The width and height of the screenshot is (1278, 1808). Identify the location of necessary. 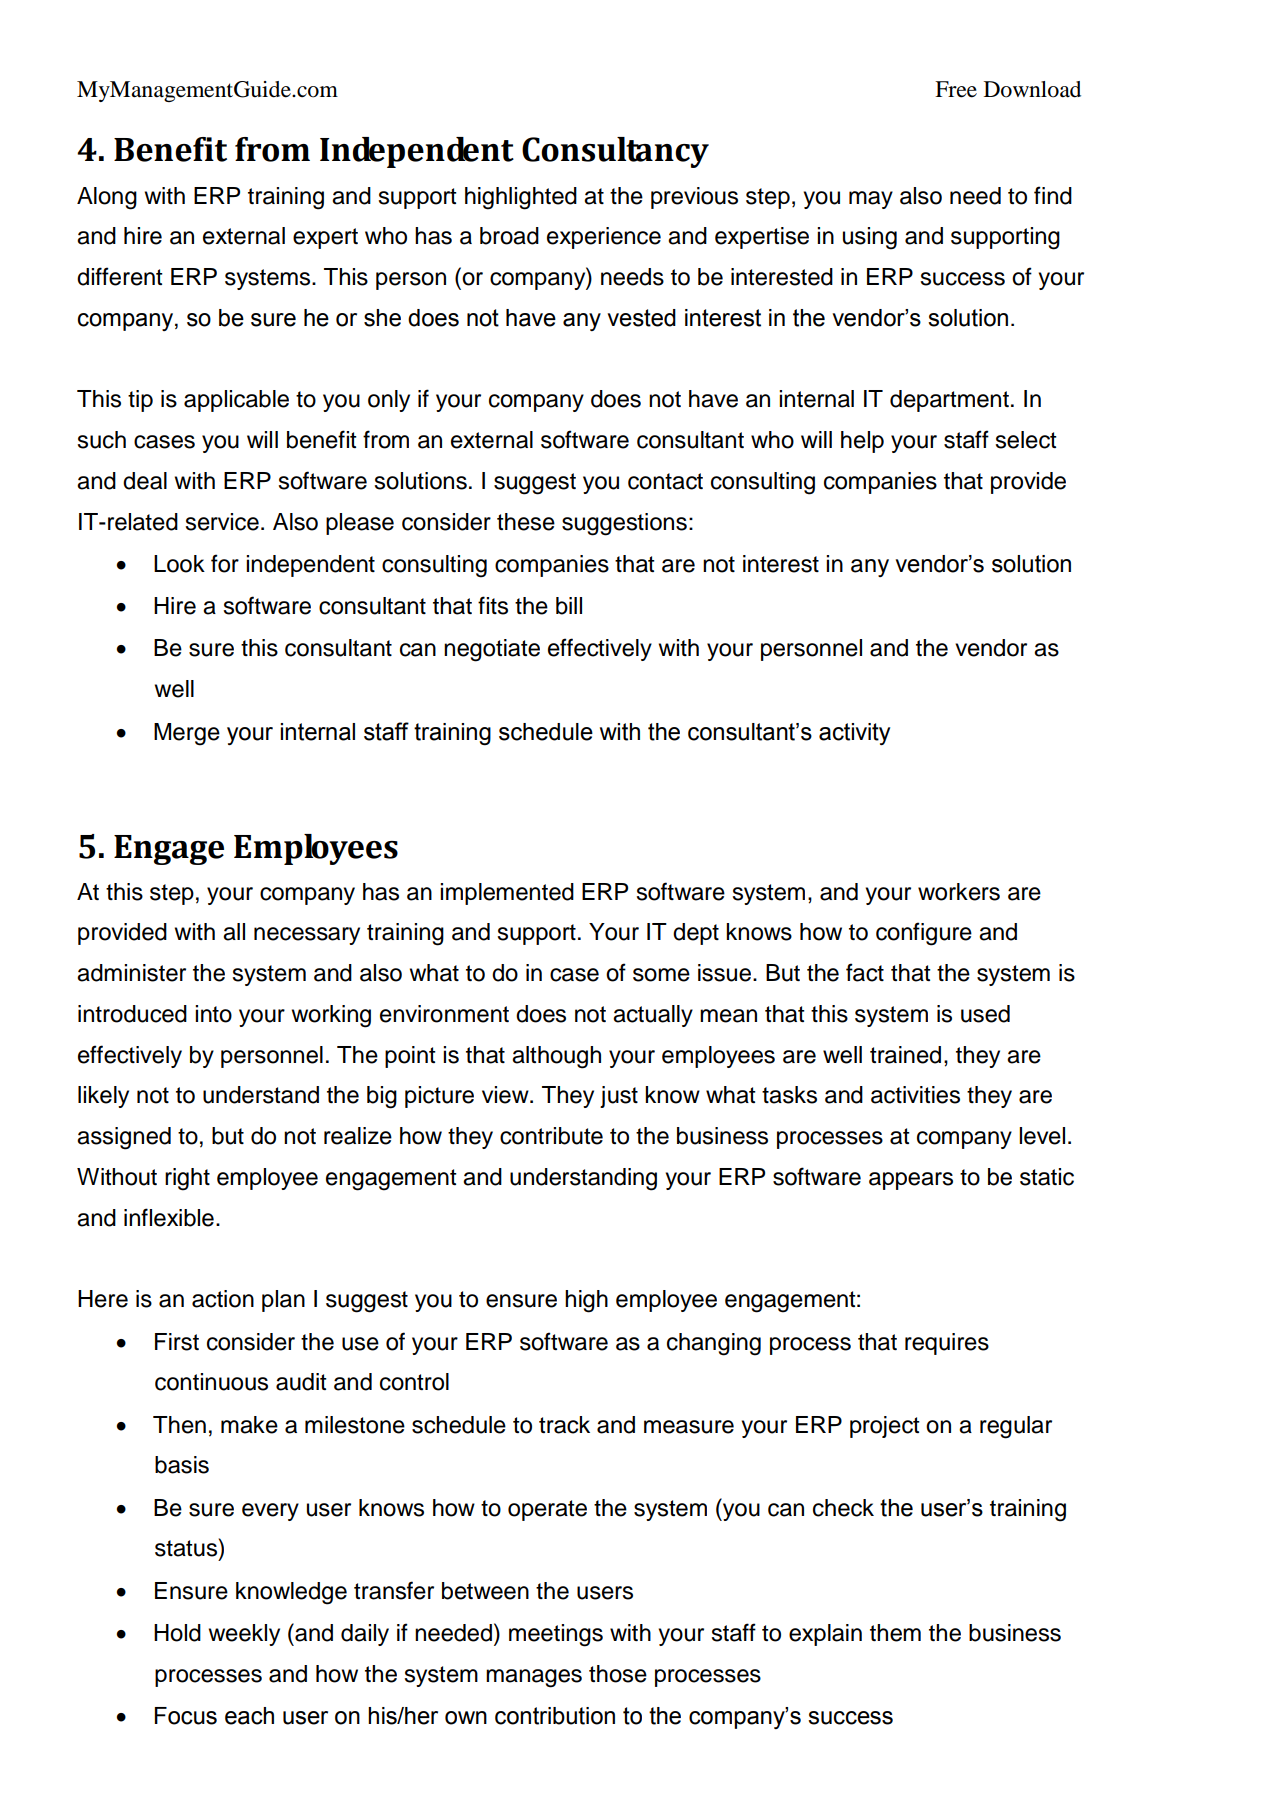
(307, 936).
